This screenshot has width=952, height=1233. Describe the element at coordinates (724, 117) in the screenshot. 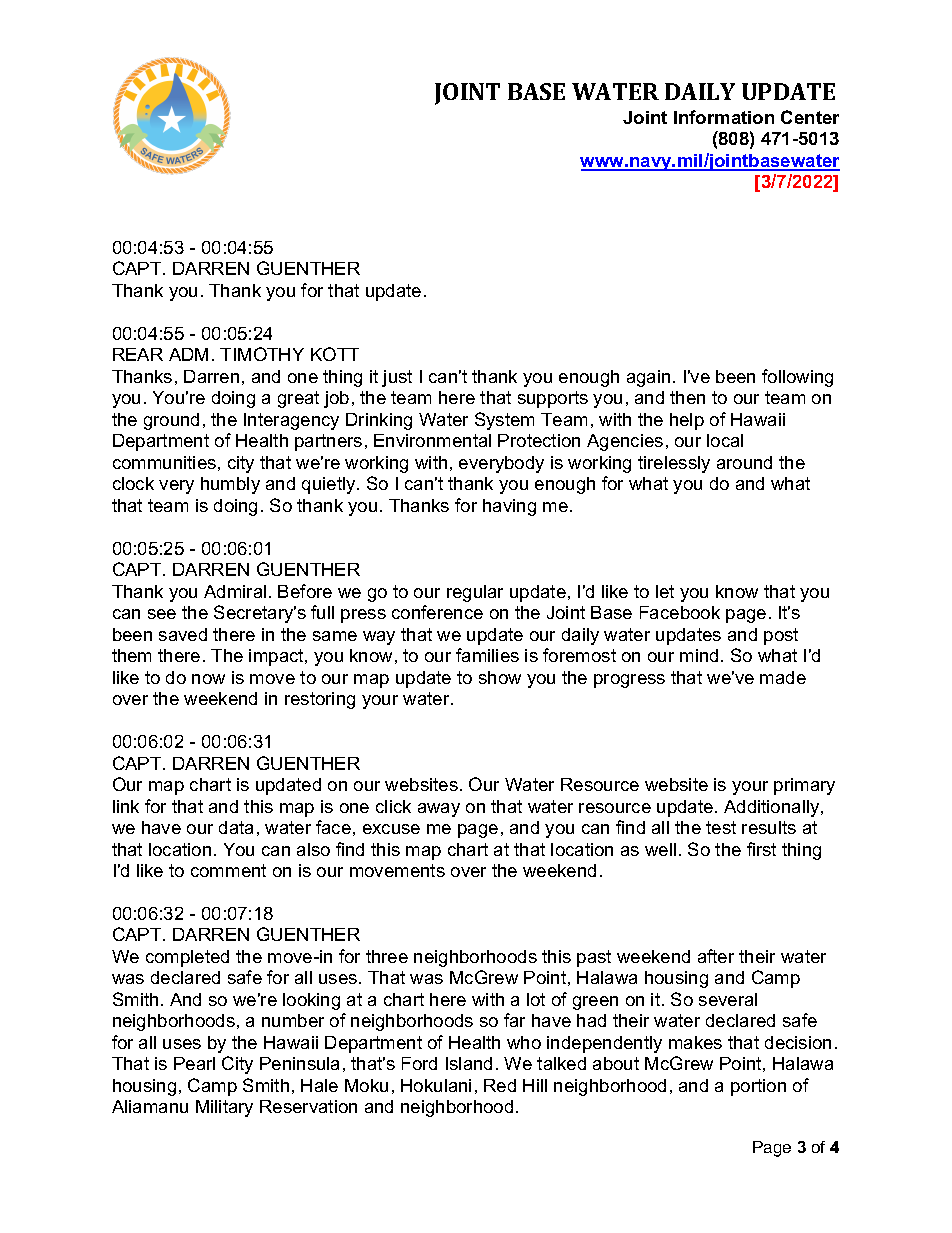

I see `Information` at that location.
